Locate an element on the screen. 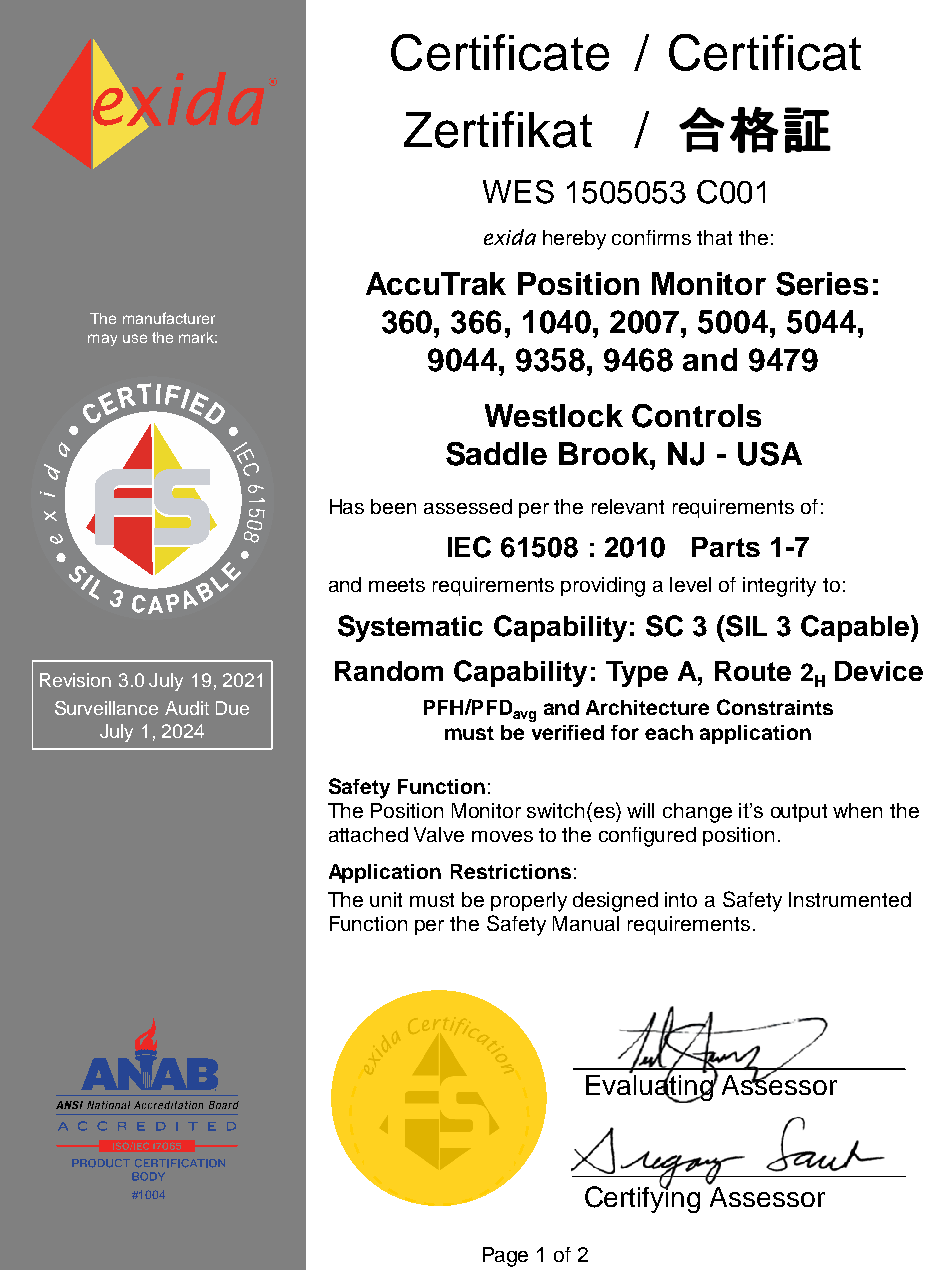 The width and height of the screenshot is (952, 1270). IEC is located at coordinates (469, 547).
